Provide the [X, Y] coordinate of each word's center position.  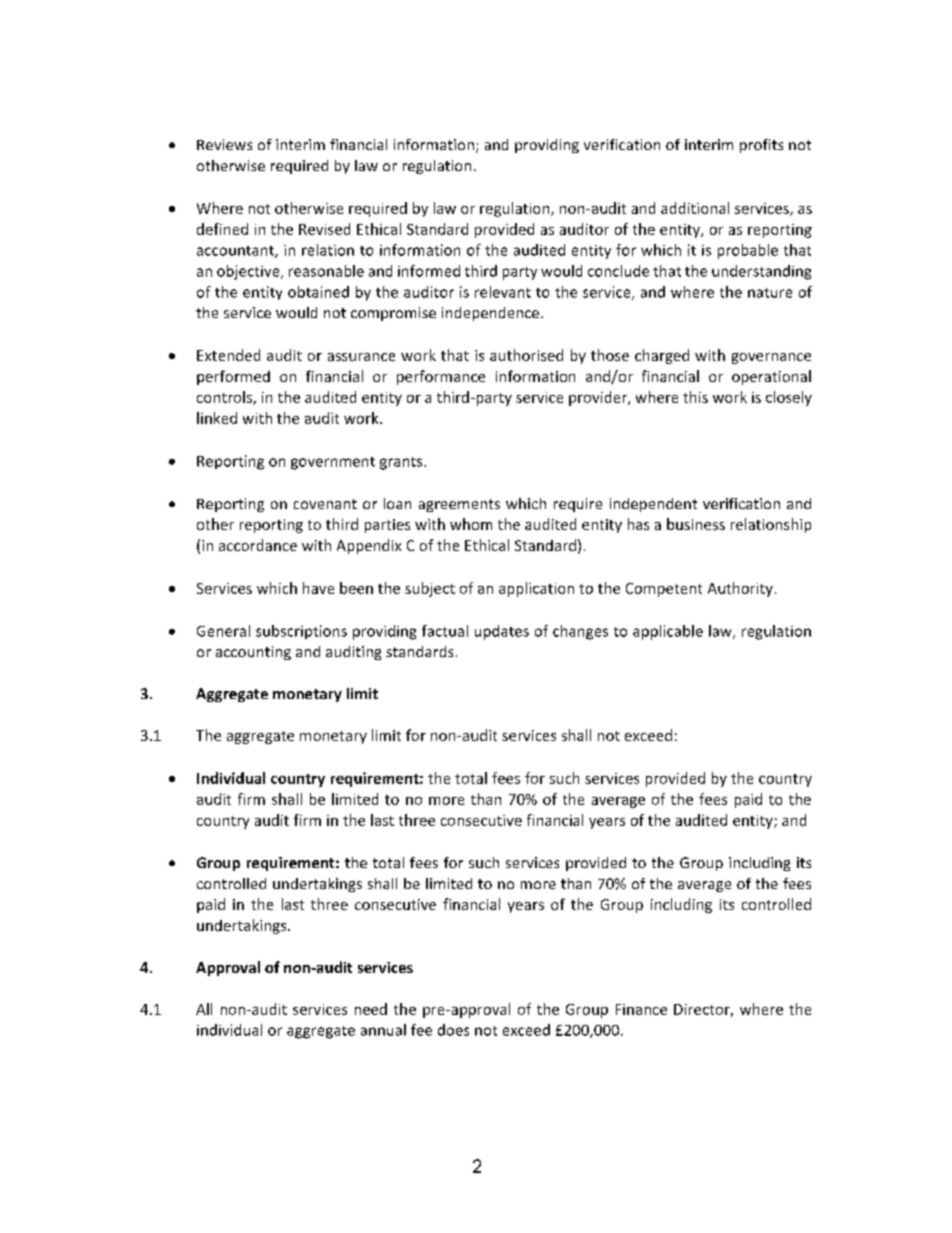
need [371, 1009]
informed [429, 271]
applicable [668, 632]
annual [383, 1030]
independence [492, 314]
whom [471, 524]
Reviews [224, 144]
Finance [641, 1009]
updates [502, 632]
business [696, 524]
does [453, 1030]
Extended [228, 355]
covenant [325, 504]
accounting [253, 653]
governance [771, 358]
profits [761, 146]
